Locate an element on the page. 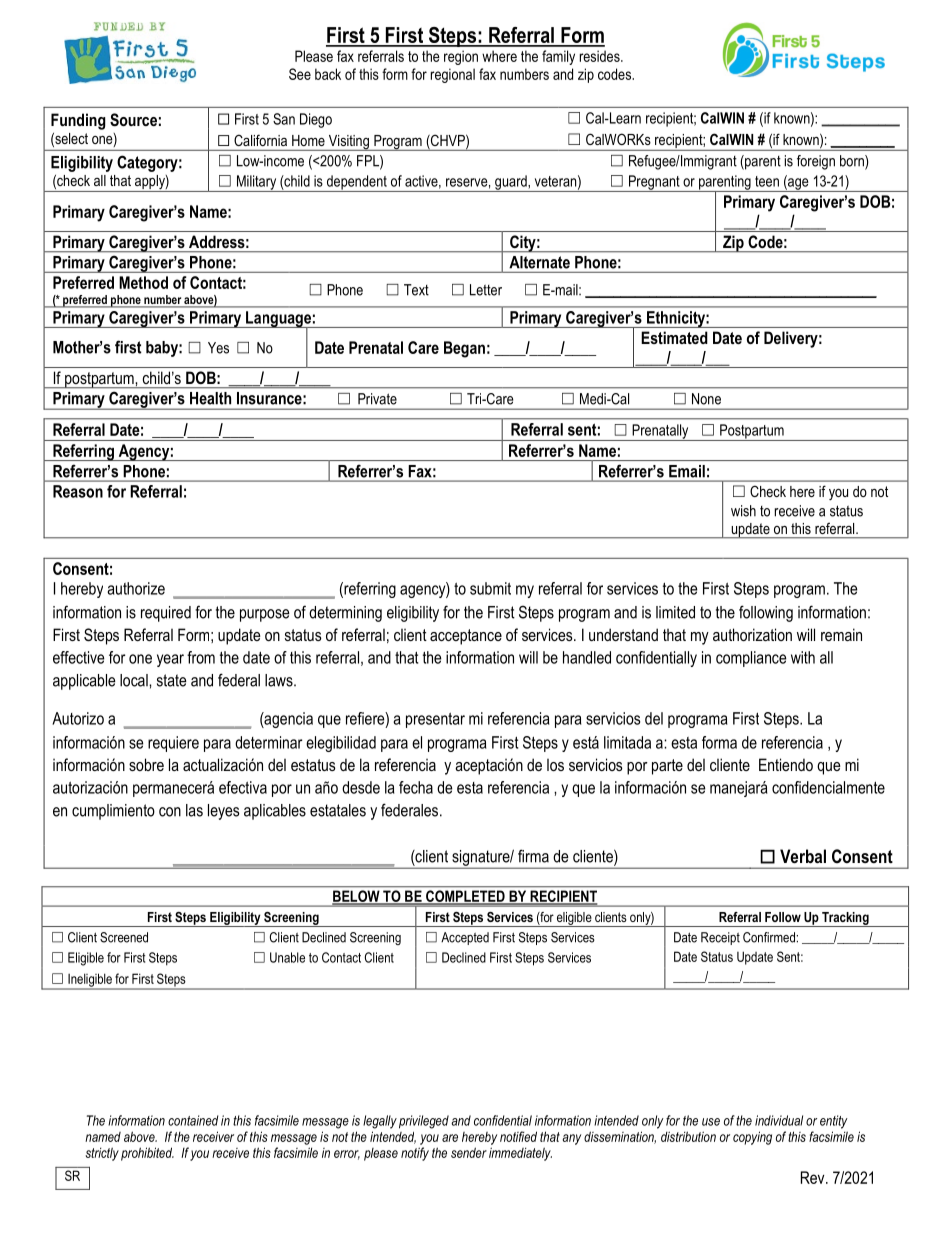 The image size is (952, 1233). guard is located at coordinates (511, 183).
